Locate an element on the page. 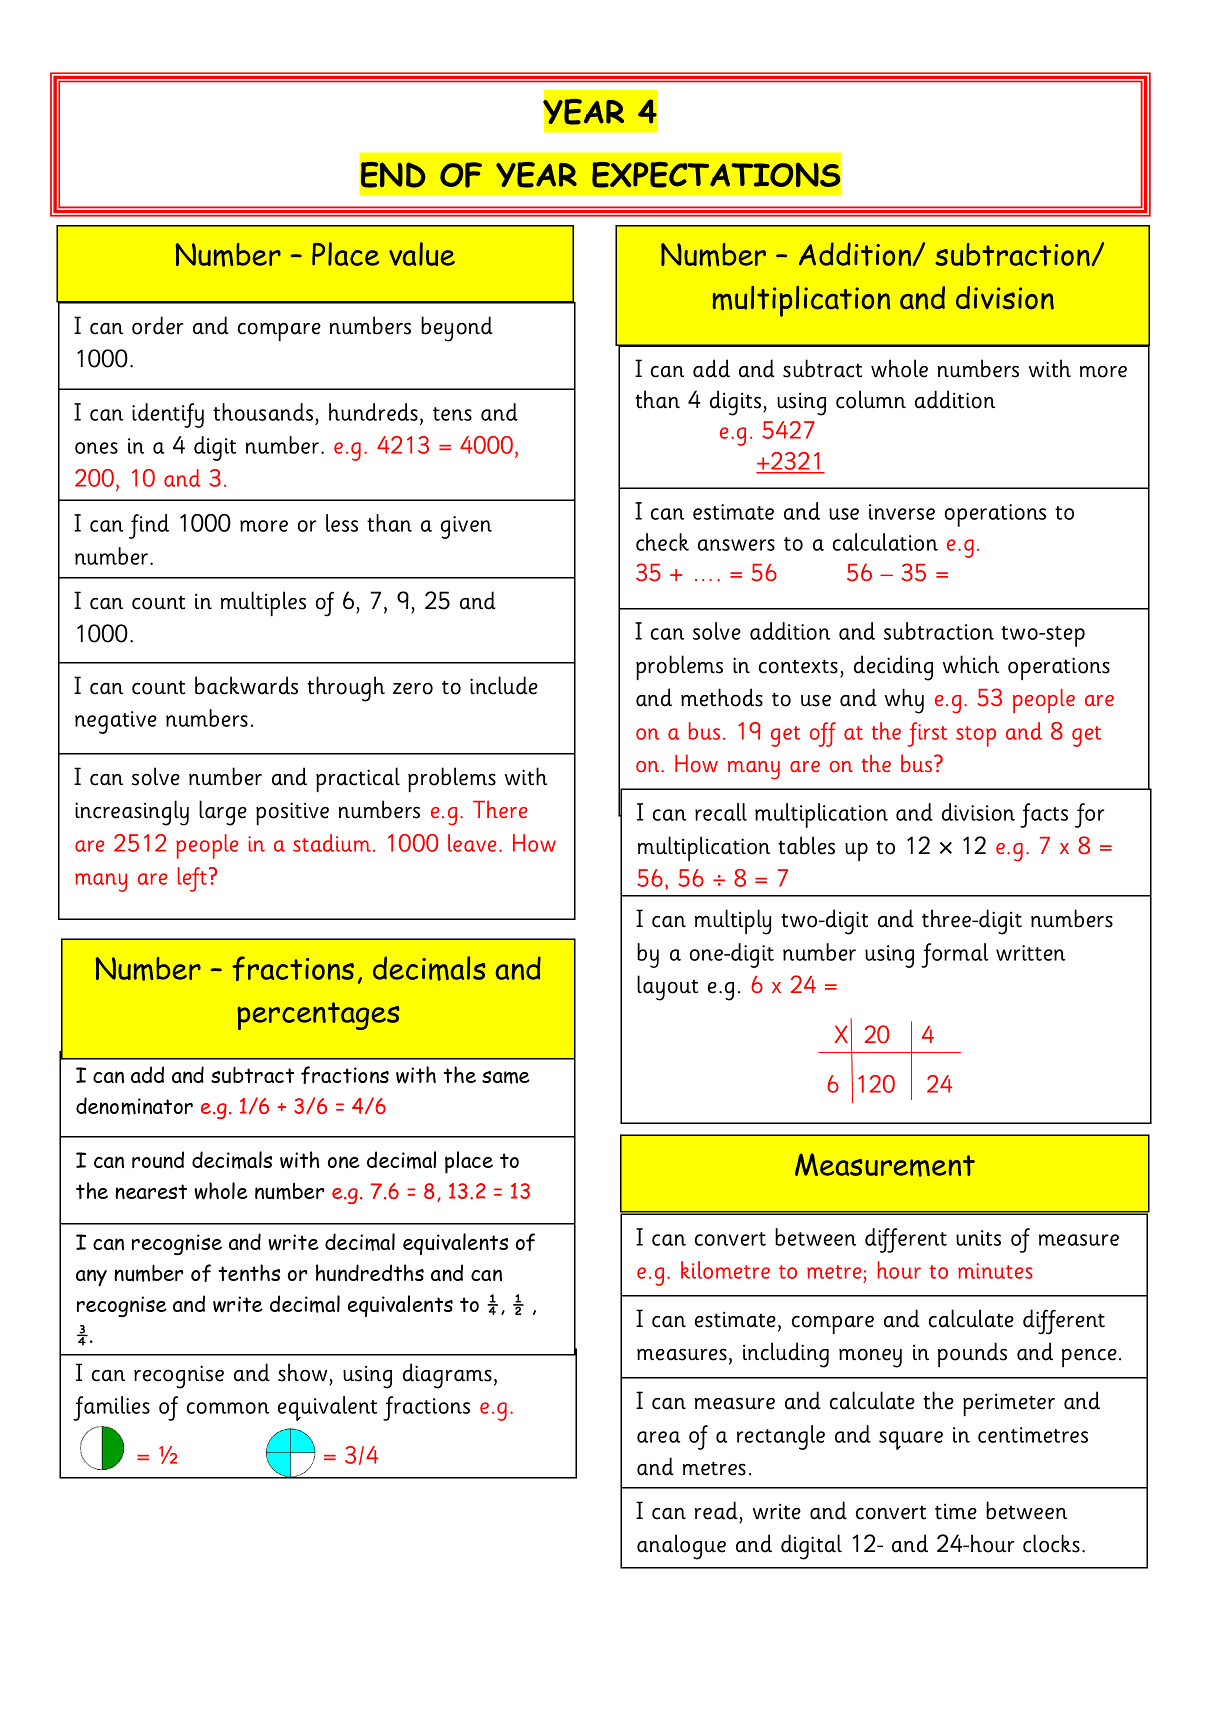  left is located at coordinates (192, 879).
